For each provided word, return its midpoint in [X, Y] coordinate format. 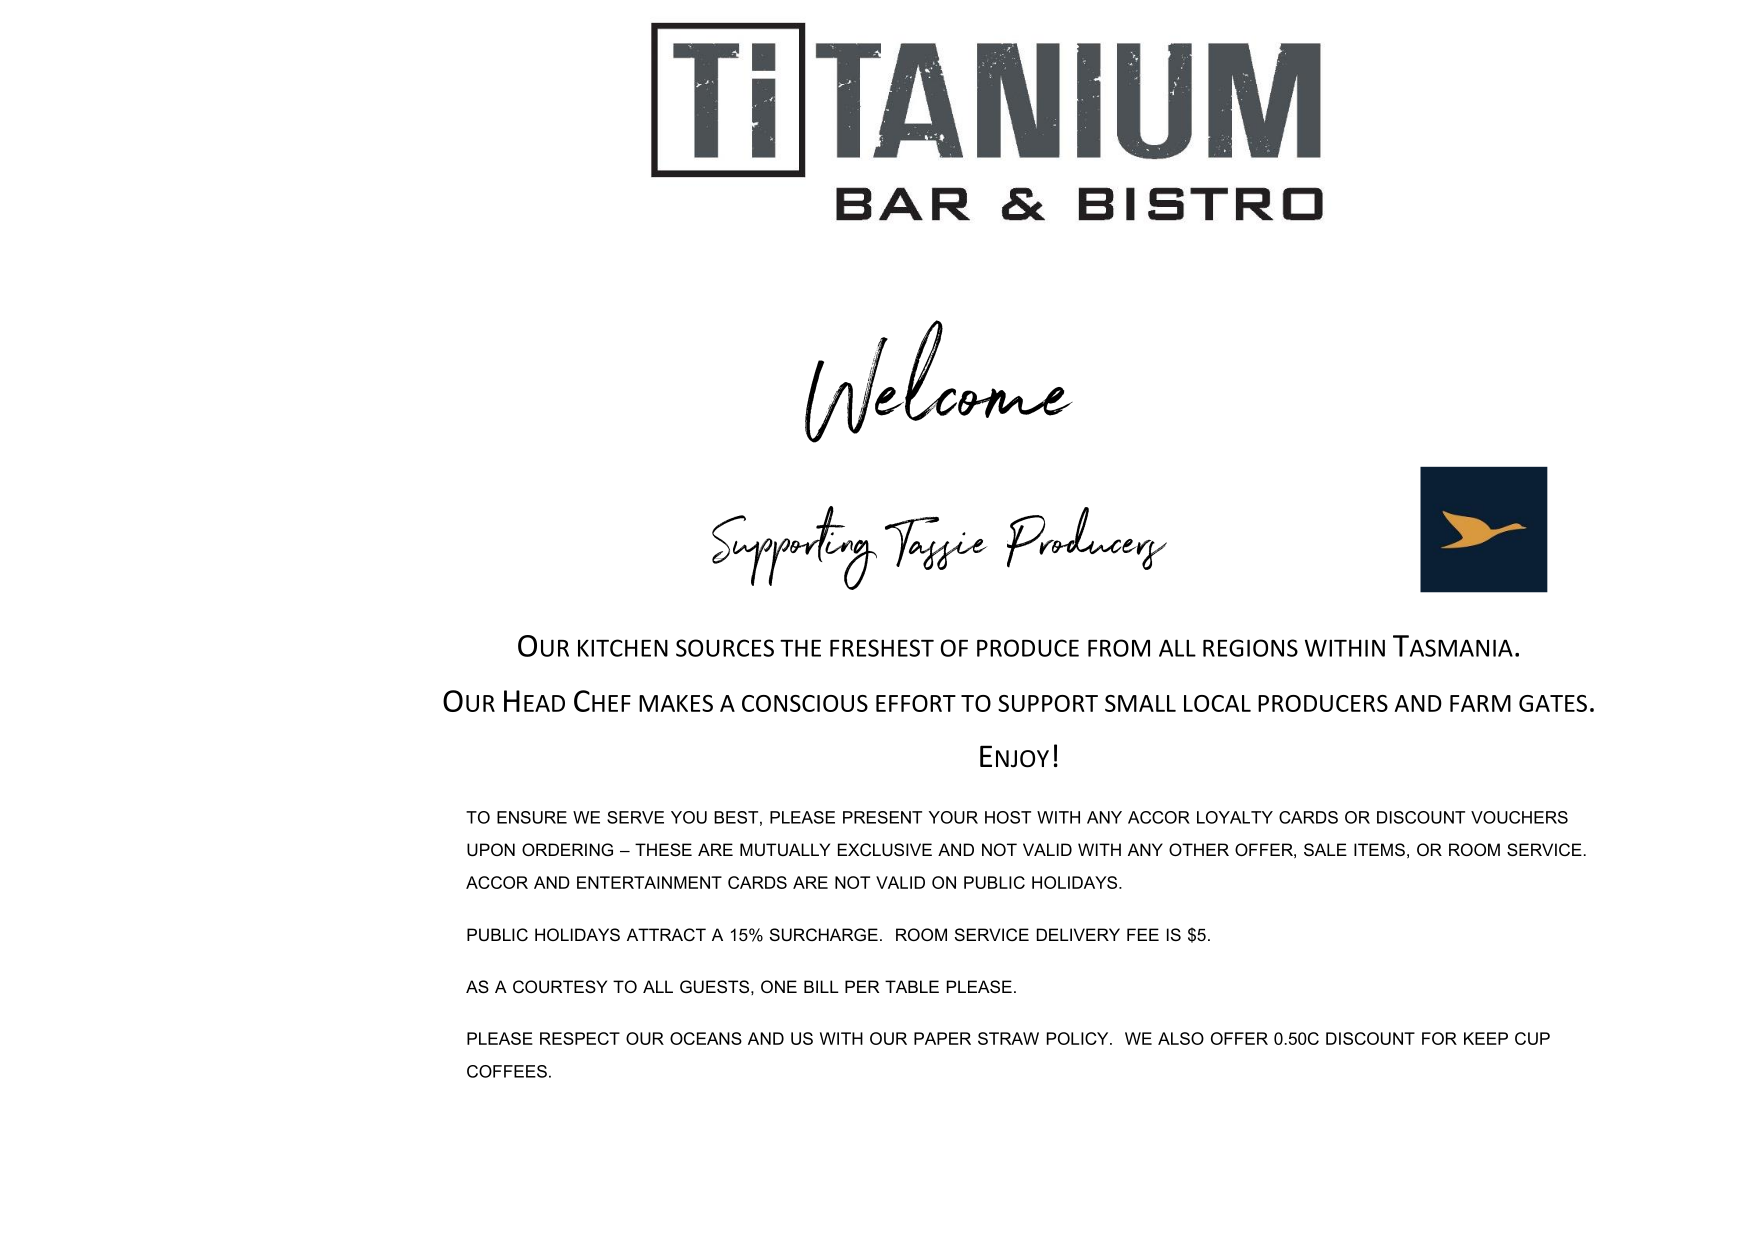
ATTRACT [666, 934]
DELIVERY [1078, 934]
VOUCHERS [1519, 817]
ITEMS [1379, 849]
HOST [1008, 817]
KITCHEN [623, 648]
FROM [1119, 648]
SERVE [635, 817]
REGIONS [1250, 648]
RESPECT [580, 1038]
